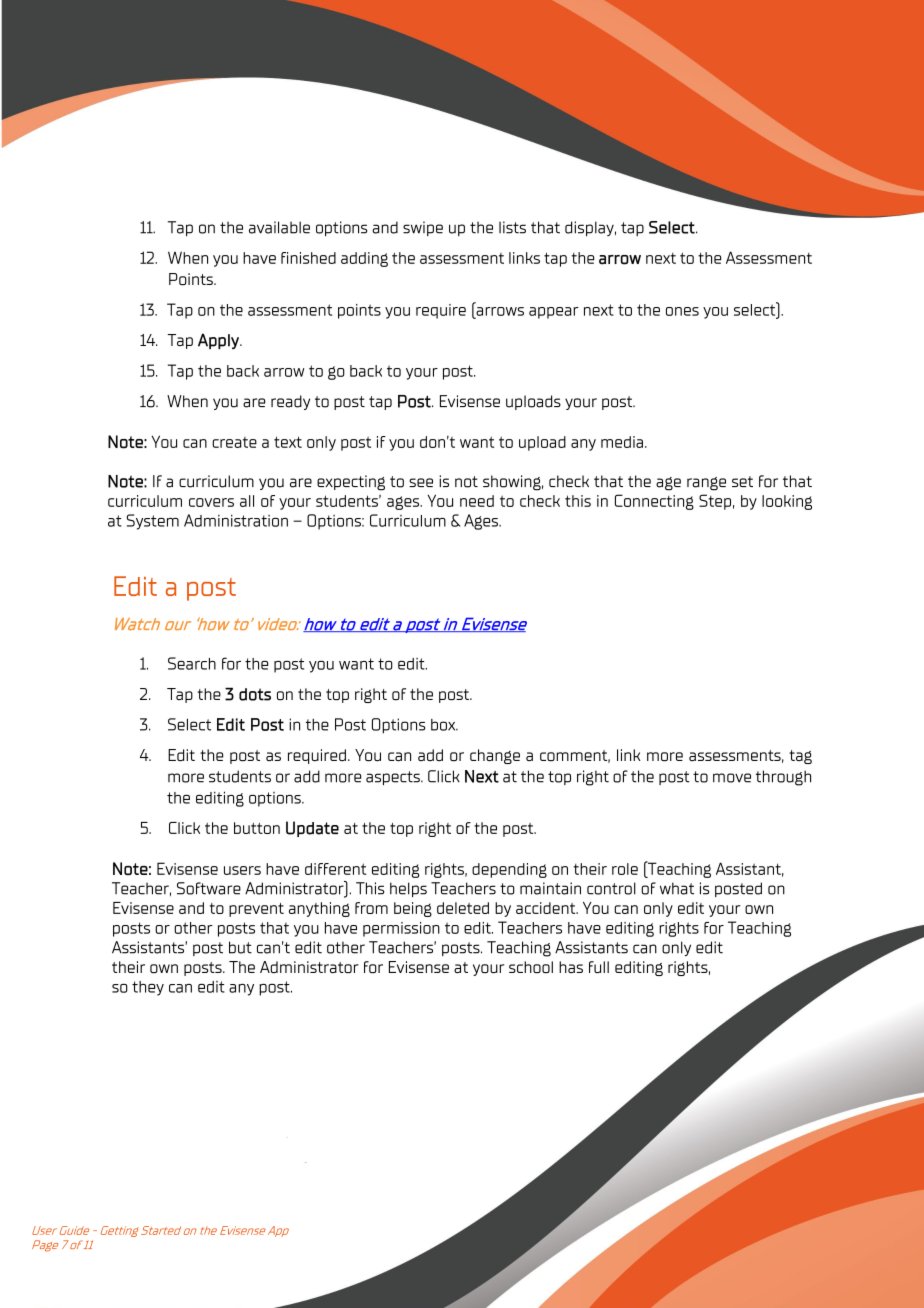 Image resolution: width=924 pixels, height=1308 pixels. What do you see at coordinates (732, 778) in the page?
I see `move` at bounding box center [732, 778].
